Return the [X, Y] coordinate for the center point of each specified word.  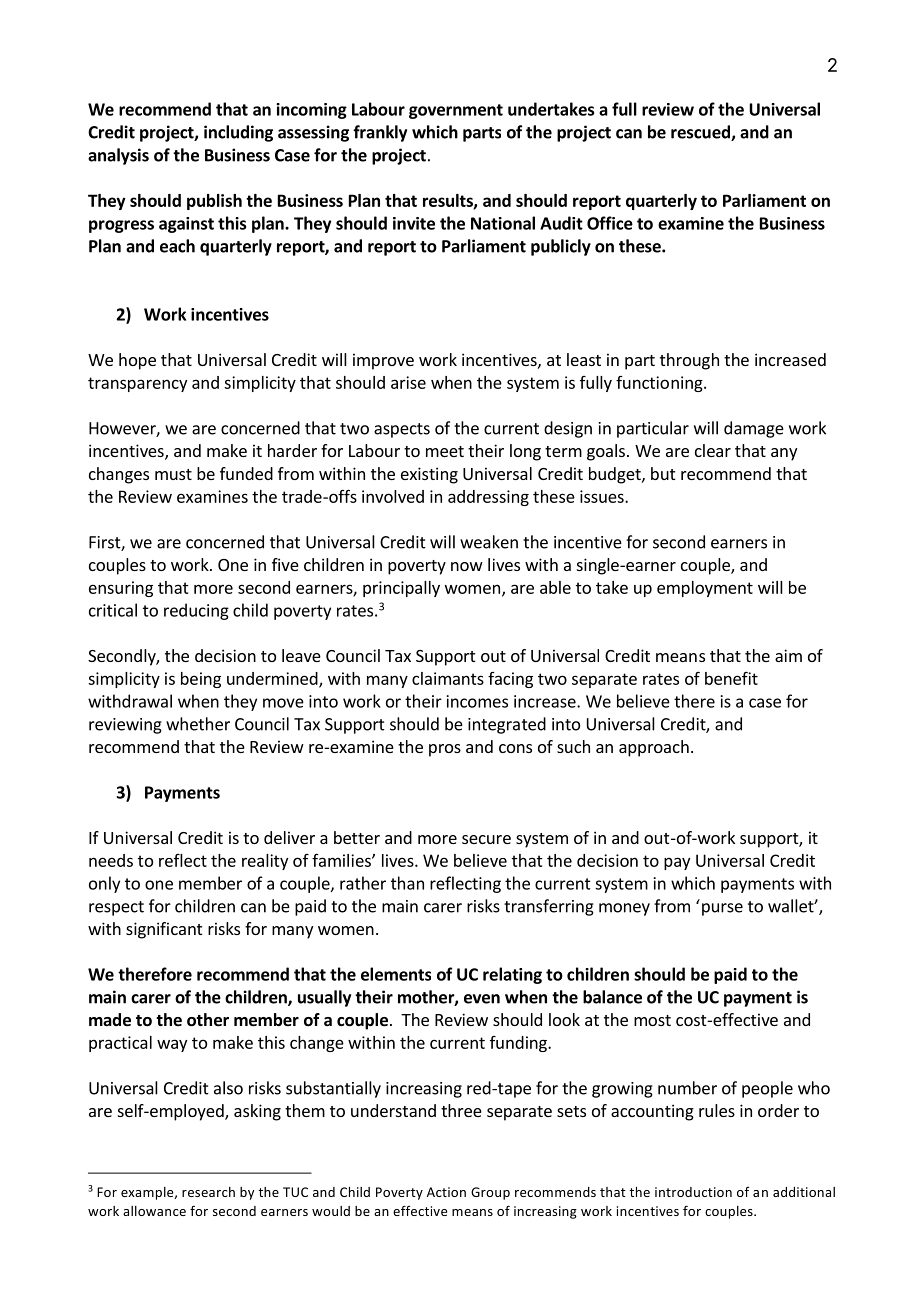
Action [446, 1192]
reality [265, 862]
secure [486, 839]
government [456, 111]
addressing [488, 498]
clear [713, 450]
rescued [701, 133]
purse [722, 909]
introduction [693, 1192]
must [173, 474]
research [208, 1192]
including [238, 133]
